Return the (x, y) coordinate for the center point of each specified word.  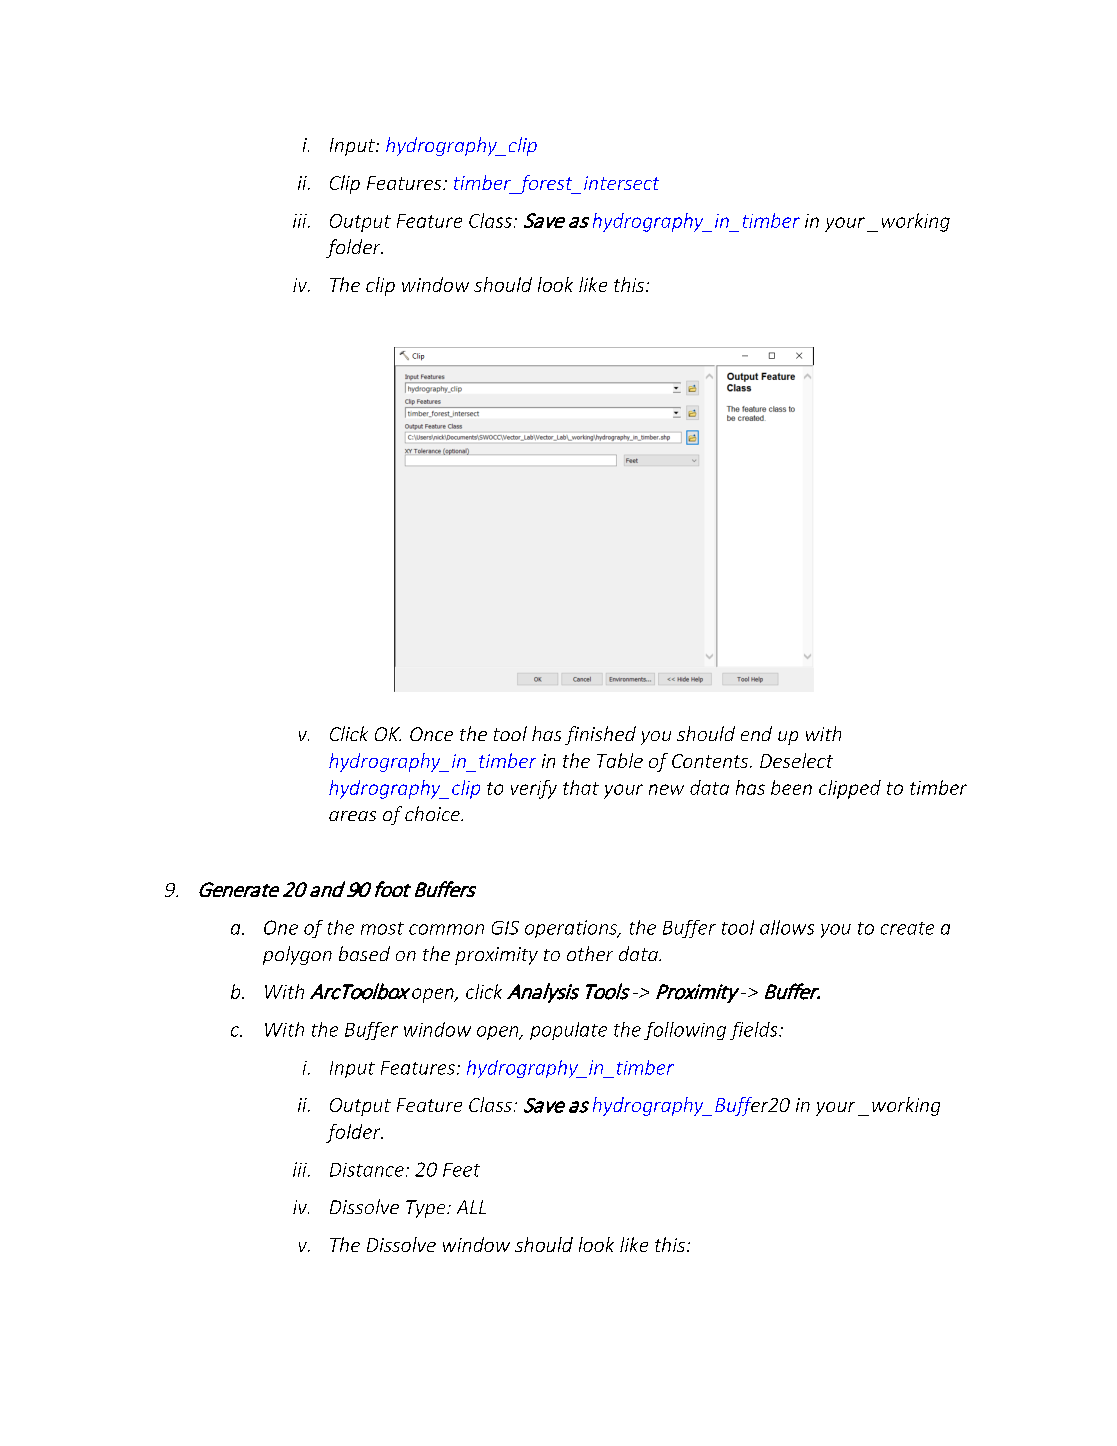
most (382, 928)
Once (431, 734)
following (685, 1031)
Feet (461, 1170)
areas (352, 816)
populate (568, 1031)
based (364, 953)
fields (755, 1031)
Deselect (796, 760)
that (581, 787)
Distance (367, 1170)
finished (600, 735)
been (791, 787)
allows (787, 927)
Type (427, 1209)
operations (572, 929)
